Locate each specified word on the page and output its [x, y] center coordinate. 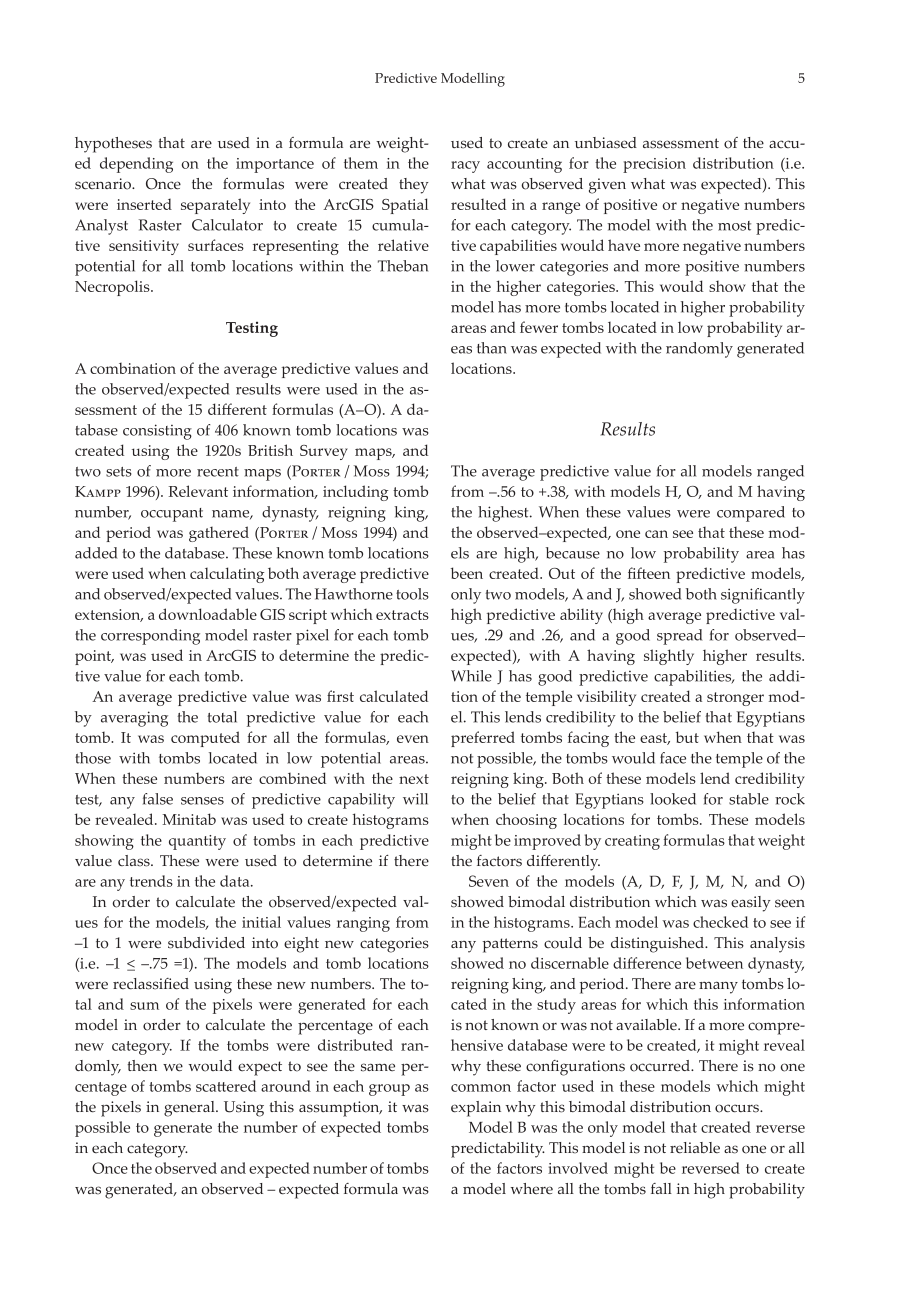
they [414, 186]
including [355, 493]
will [415, 799]
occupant [172, 515]
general [190, 1109]
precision [654, 165]
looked [673, 799]
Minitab [189, 819]
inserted [144, 204]
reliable [695, 1148]
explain [476, 1109]
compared [751, 514]
